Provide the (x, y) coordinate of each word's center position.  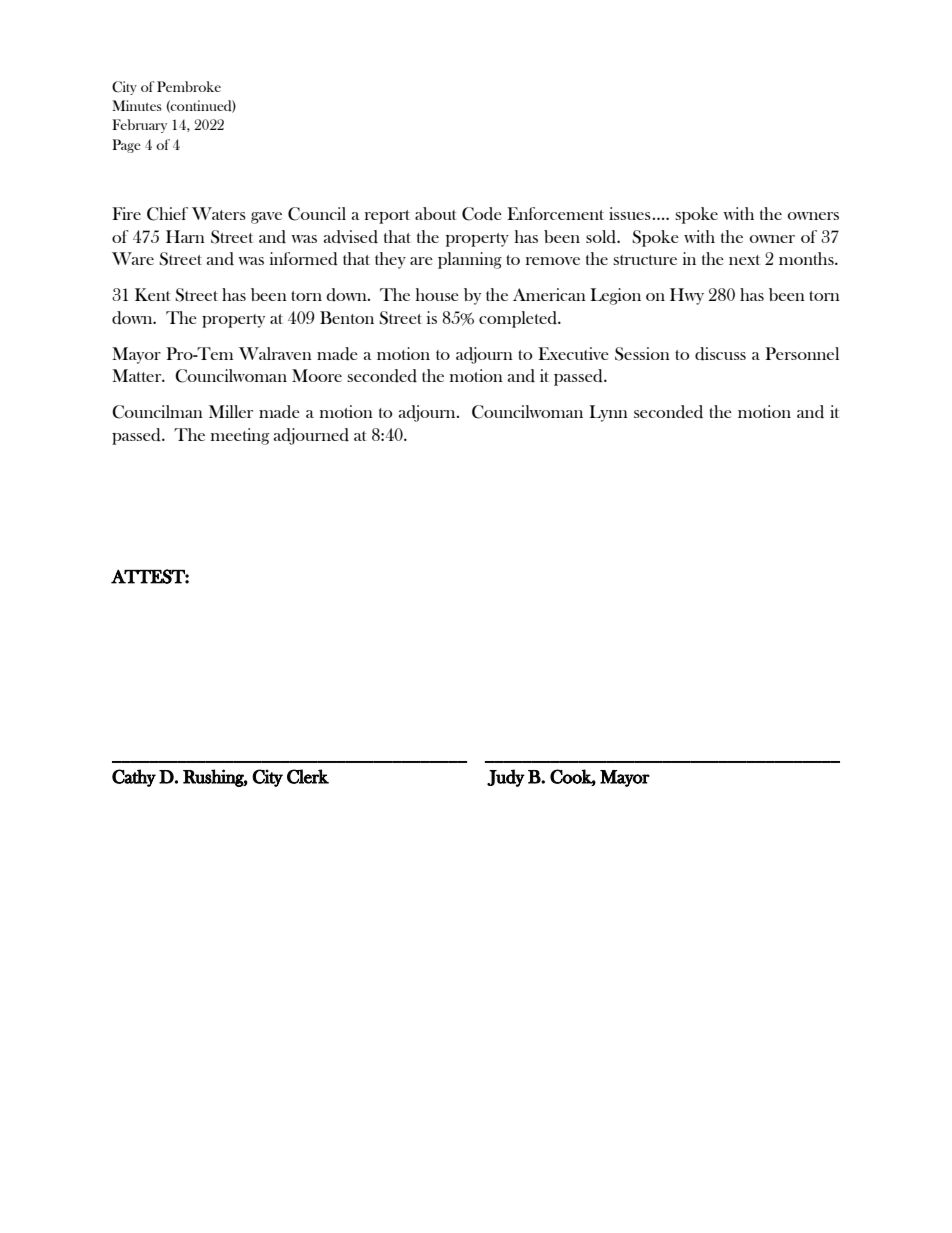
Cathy (134, 778)
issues (630, 213)
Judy (506, 778)
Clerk (308, 776)
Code (482, 214)
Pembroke (189, 86)
